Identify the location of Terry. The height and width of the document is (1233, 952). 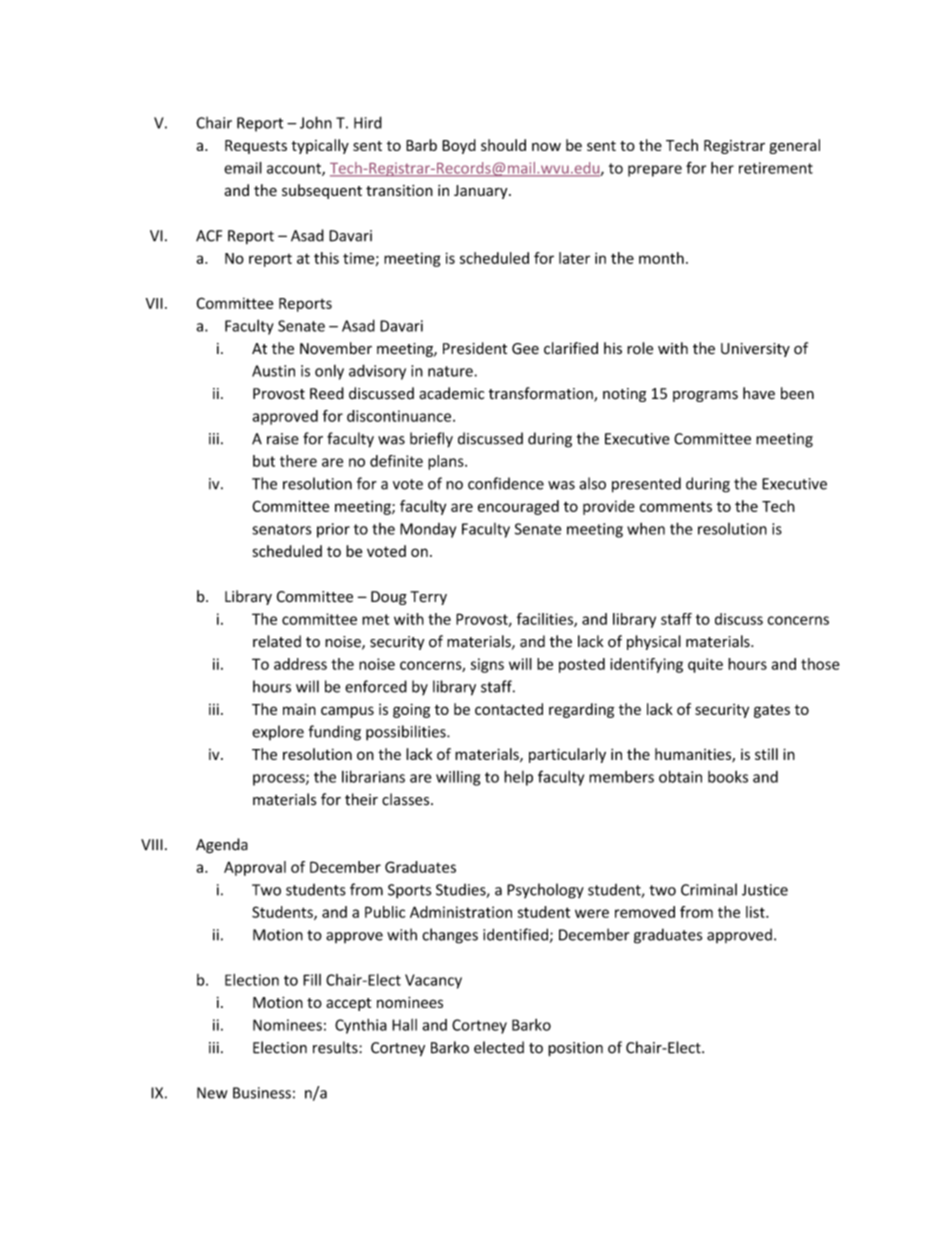
(428, 598).
